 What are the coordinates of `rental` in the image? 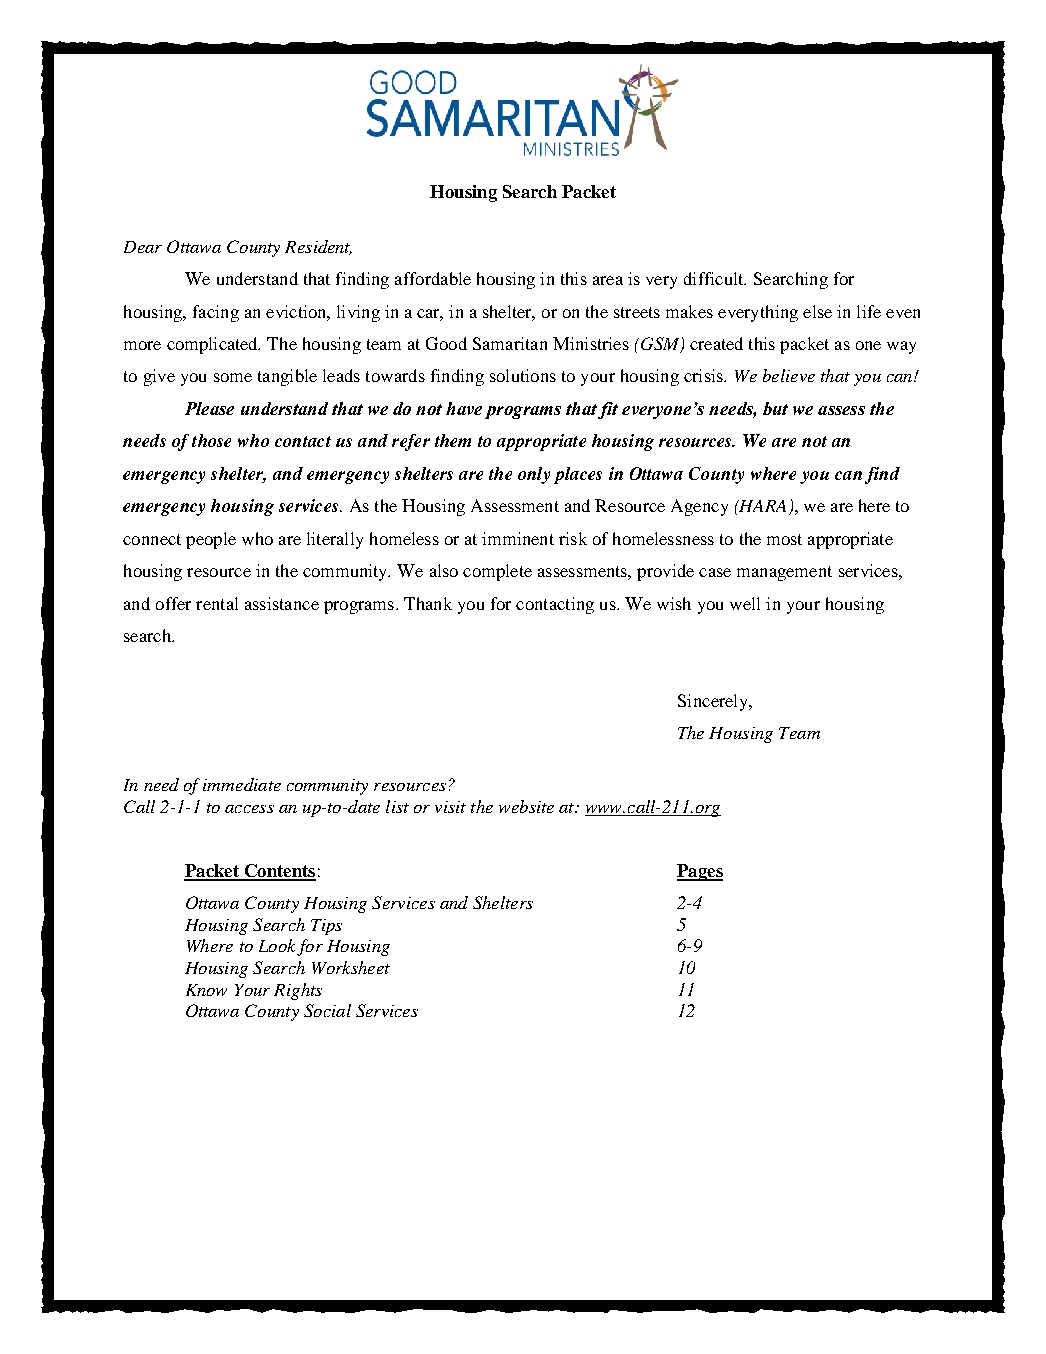 It's located at (217, 603).
